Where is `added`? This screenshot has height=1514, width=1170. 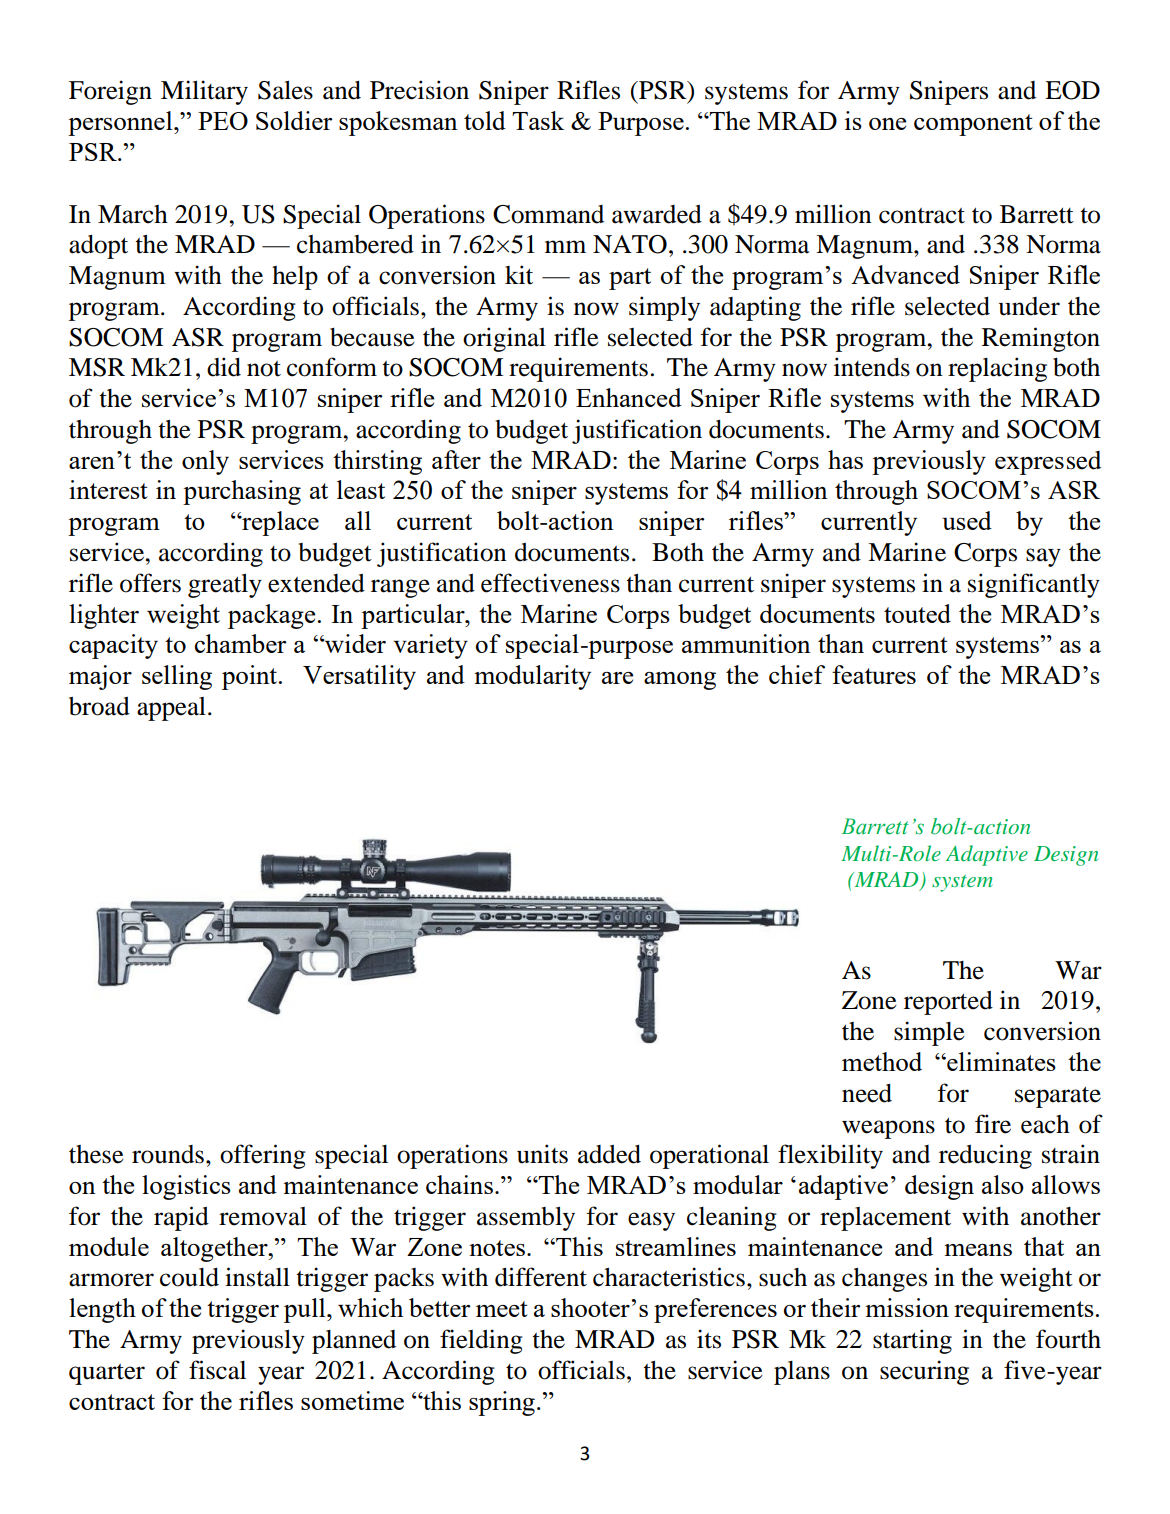
added is located at coordinates (609, 1154).
